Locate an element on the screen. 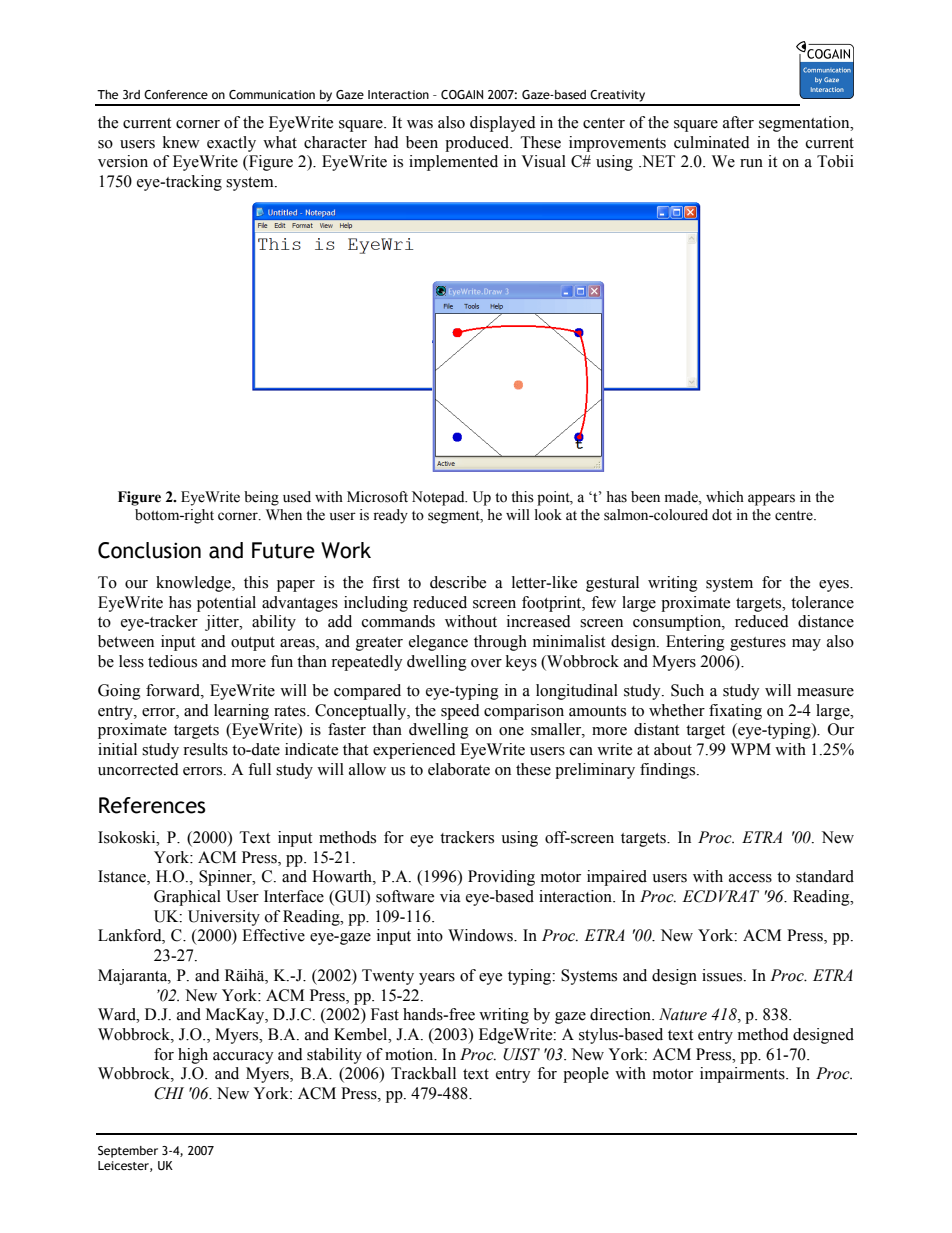 The image size is (952, 1233). after is located at coordinates (738, 122).
